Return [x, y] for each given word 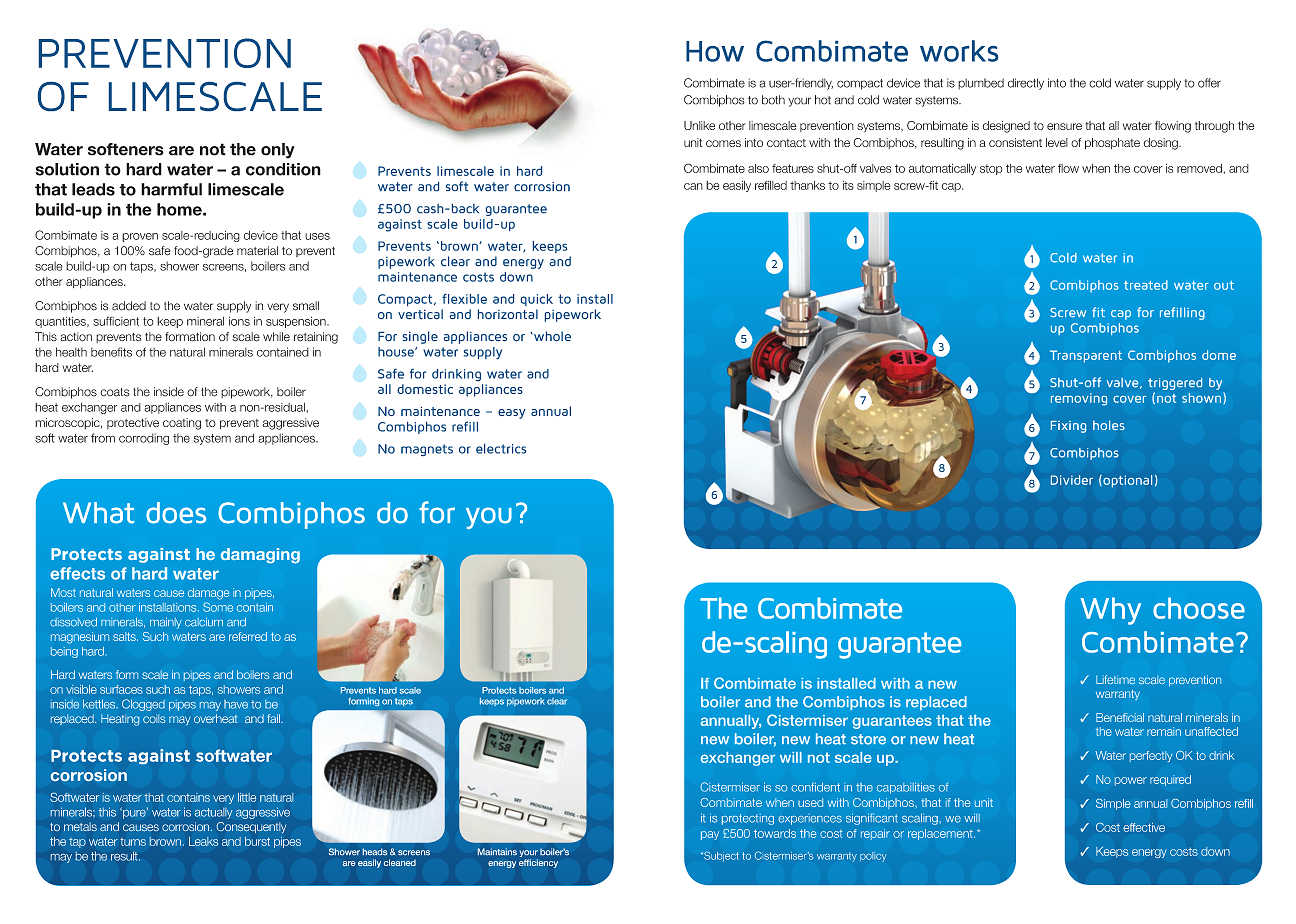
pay [710, 835]
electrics [501, 449]
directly [1026, 84]
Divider [1072, 480]
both [773, 100]
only [278, 151]
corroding [144, 439]
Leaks [203, 841]
